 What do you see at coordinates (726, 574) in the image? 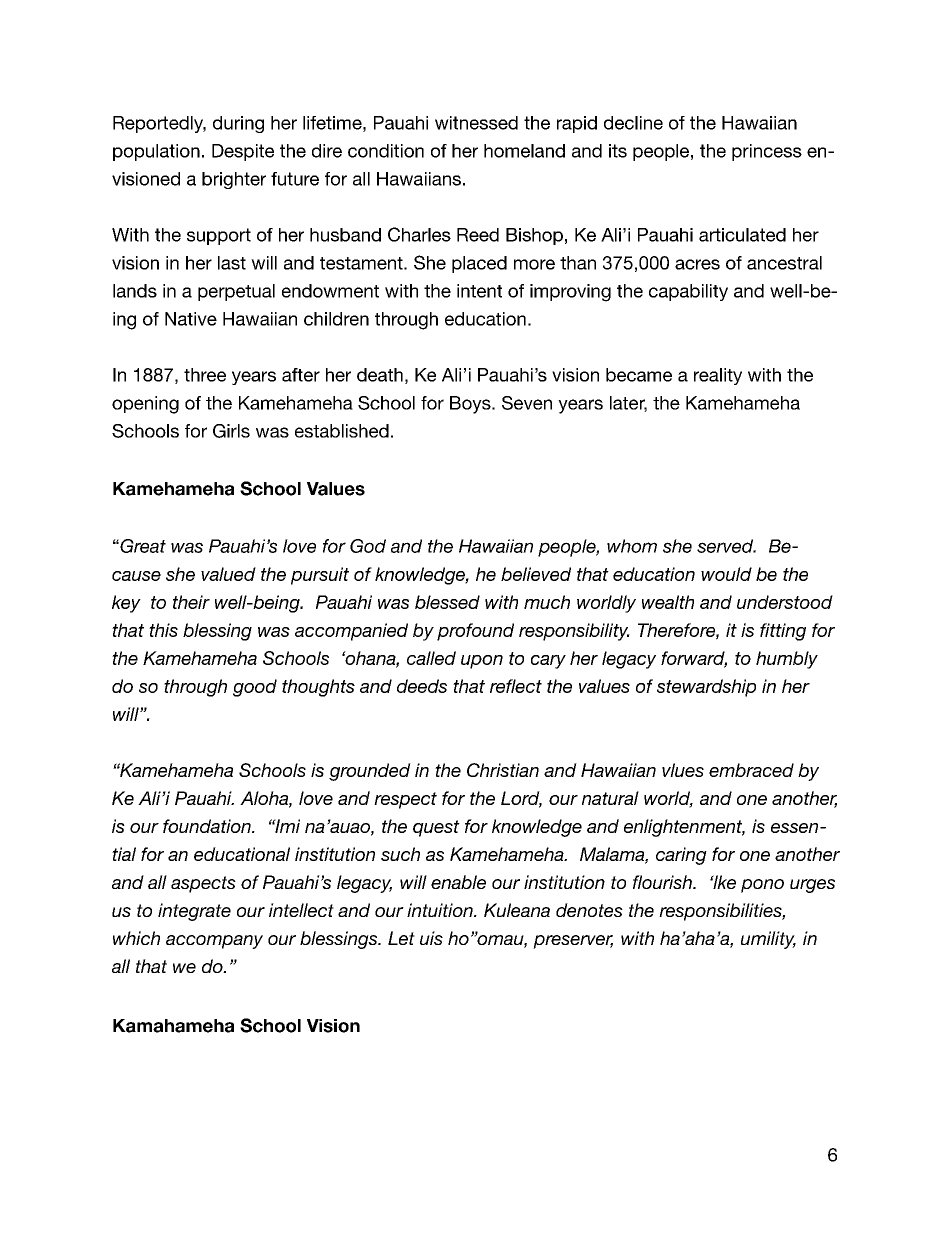
I see `would` at bounding box center [726, 574].
